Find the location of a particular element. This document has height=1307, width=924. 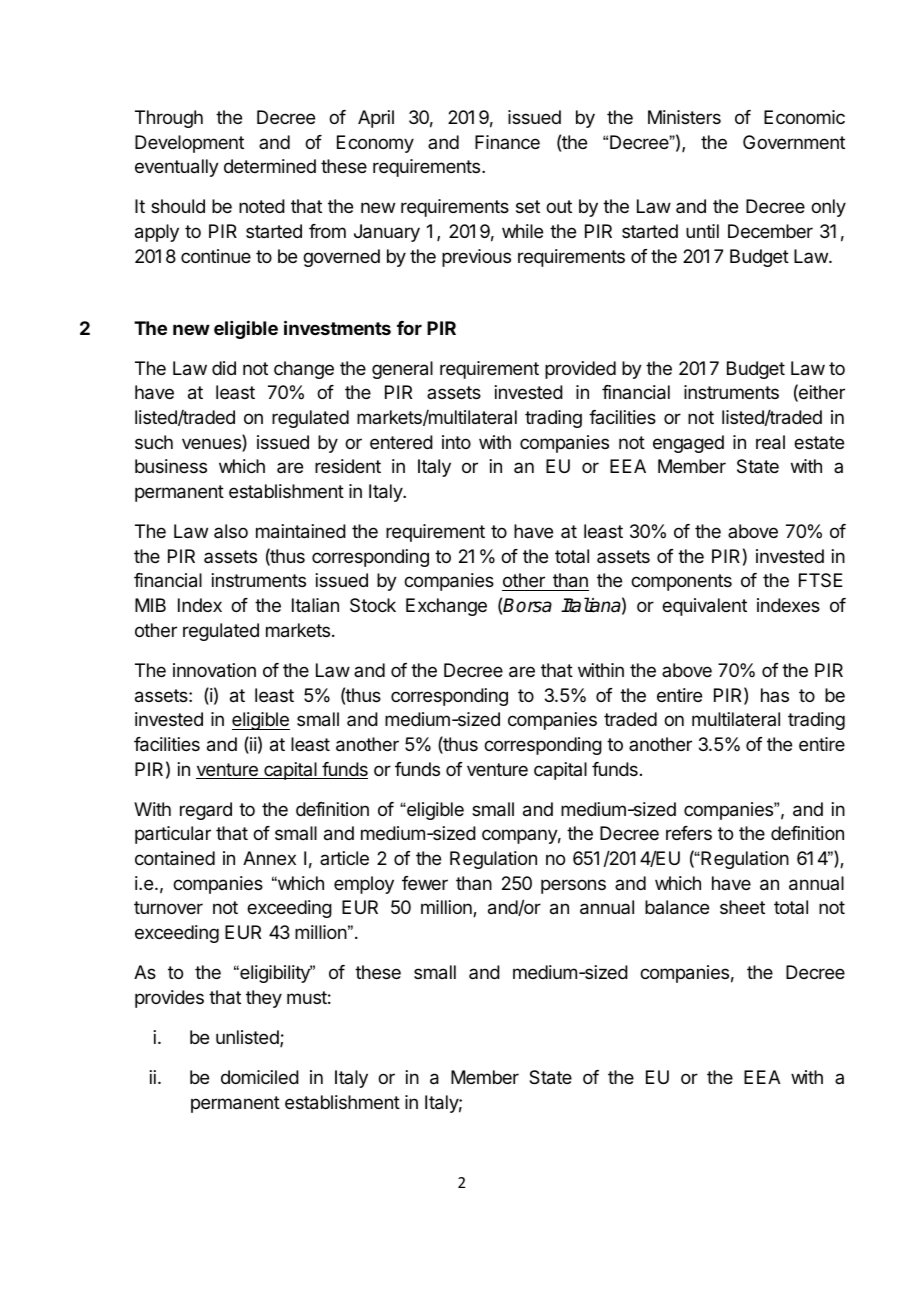

sheet is located at coordinates (742, 907).
